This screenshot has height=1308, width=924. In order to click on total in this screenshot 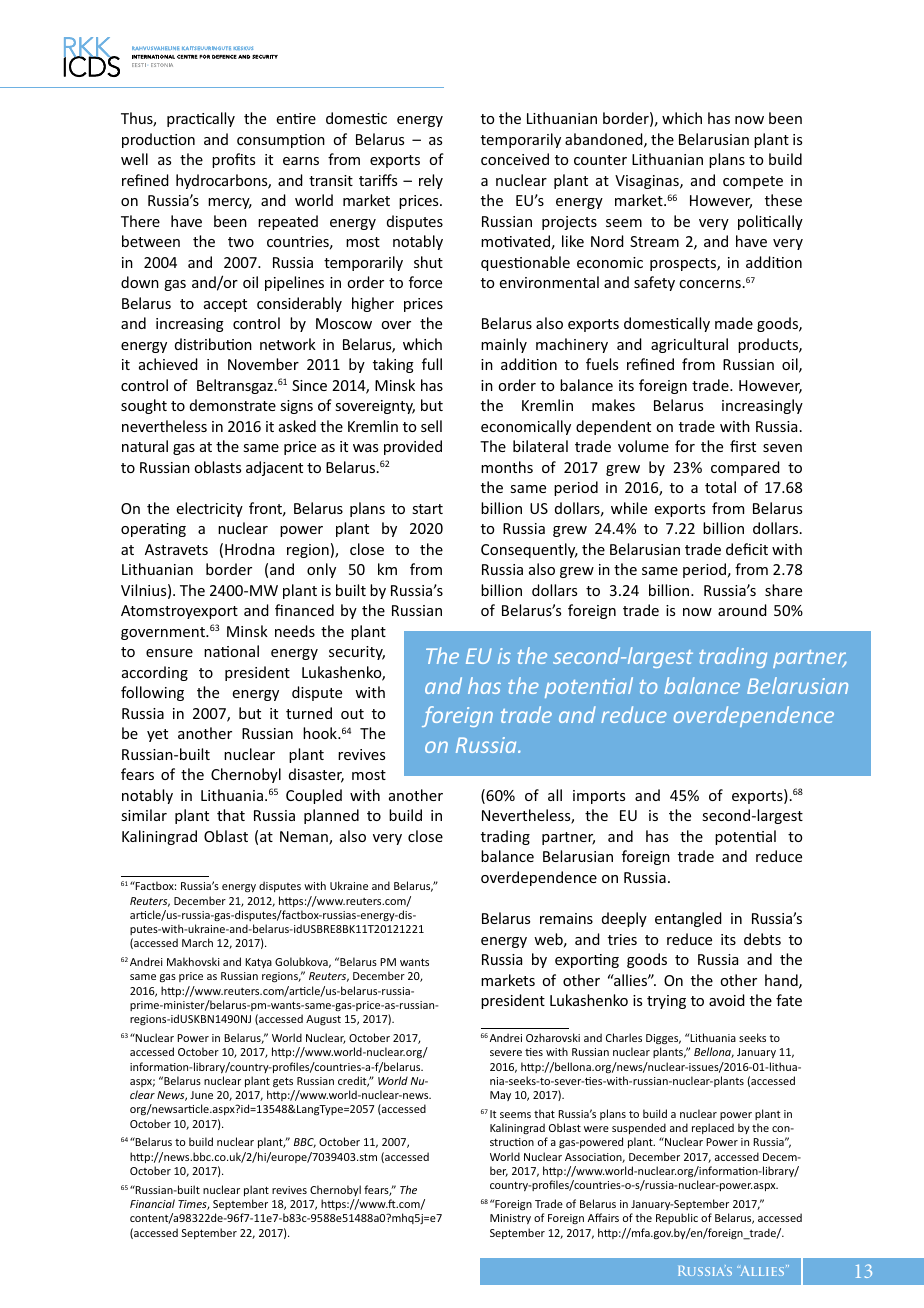, I will do `click(720, 487)`.
